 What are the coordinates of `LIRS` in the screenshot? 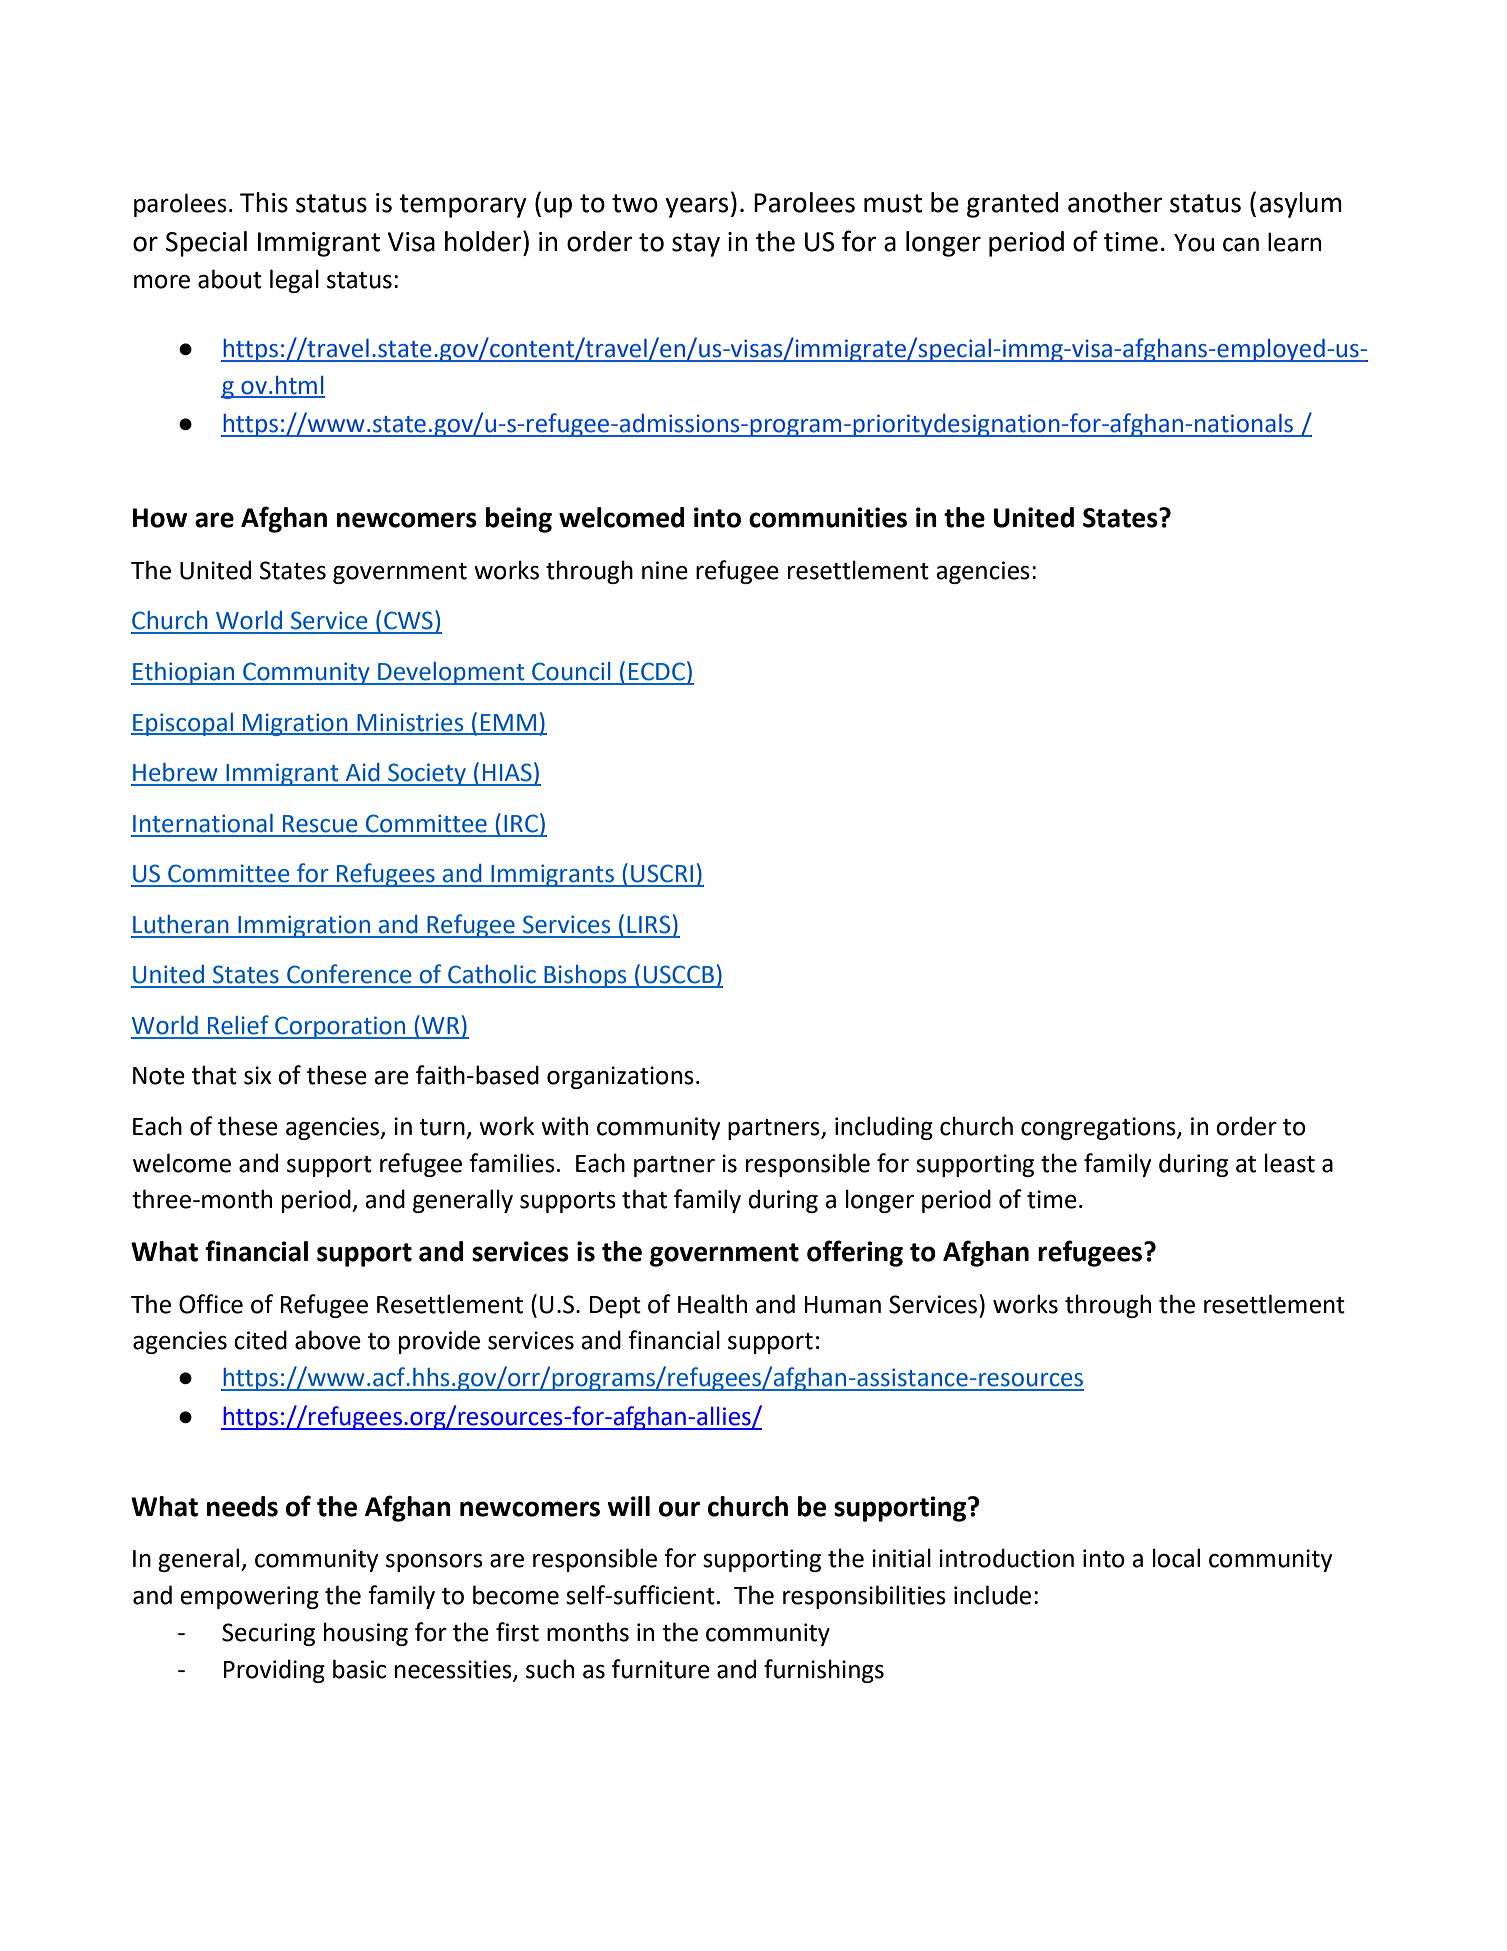 It's located at (648, 924).
